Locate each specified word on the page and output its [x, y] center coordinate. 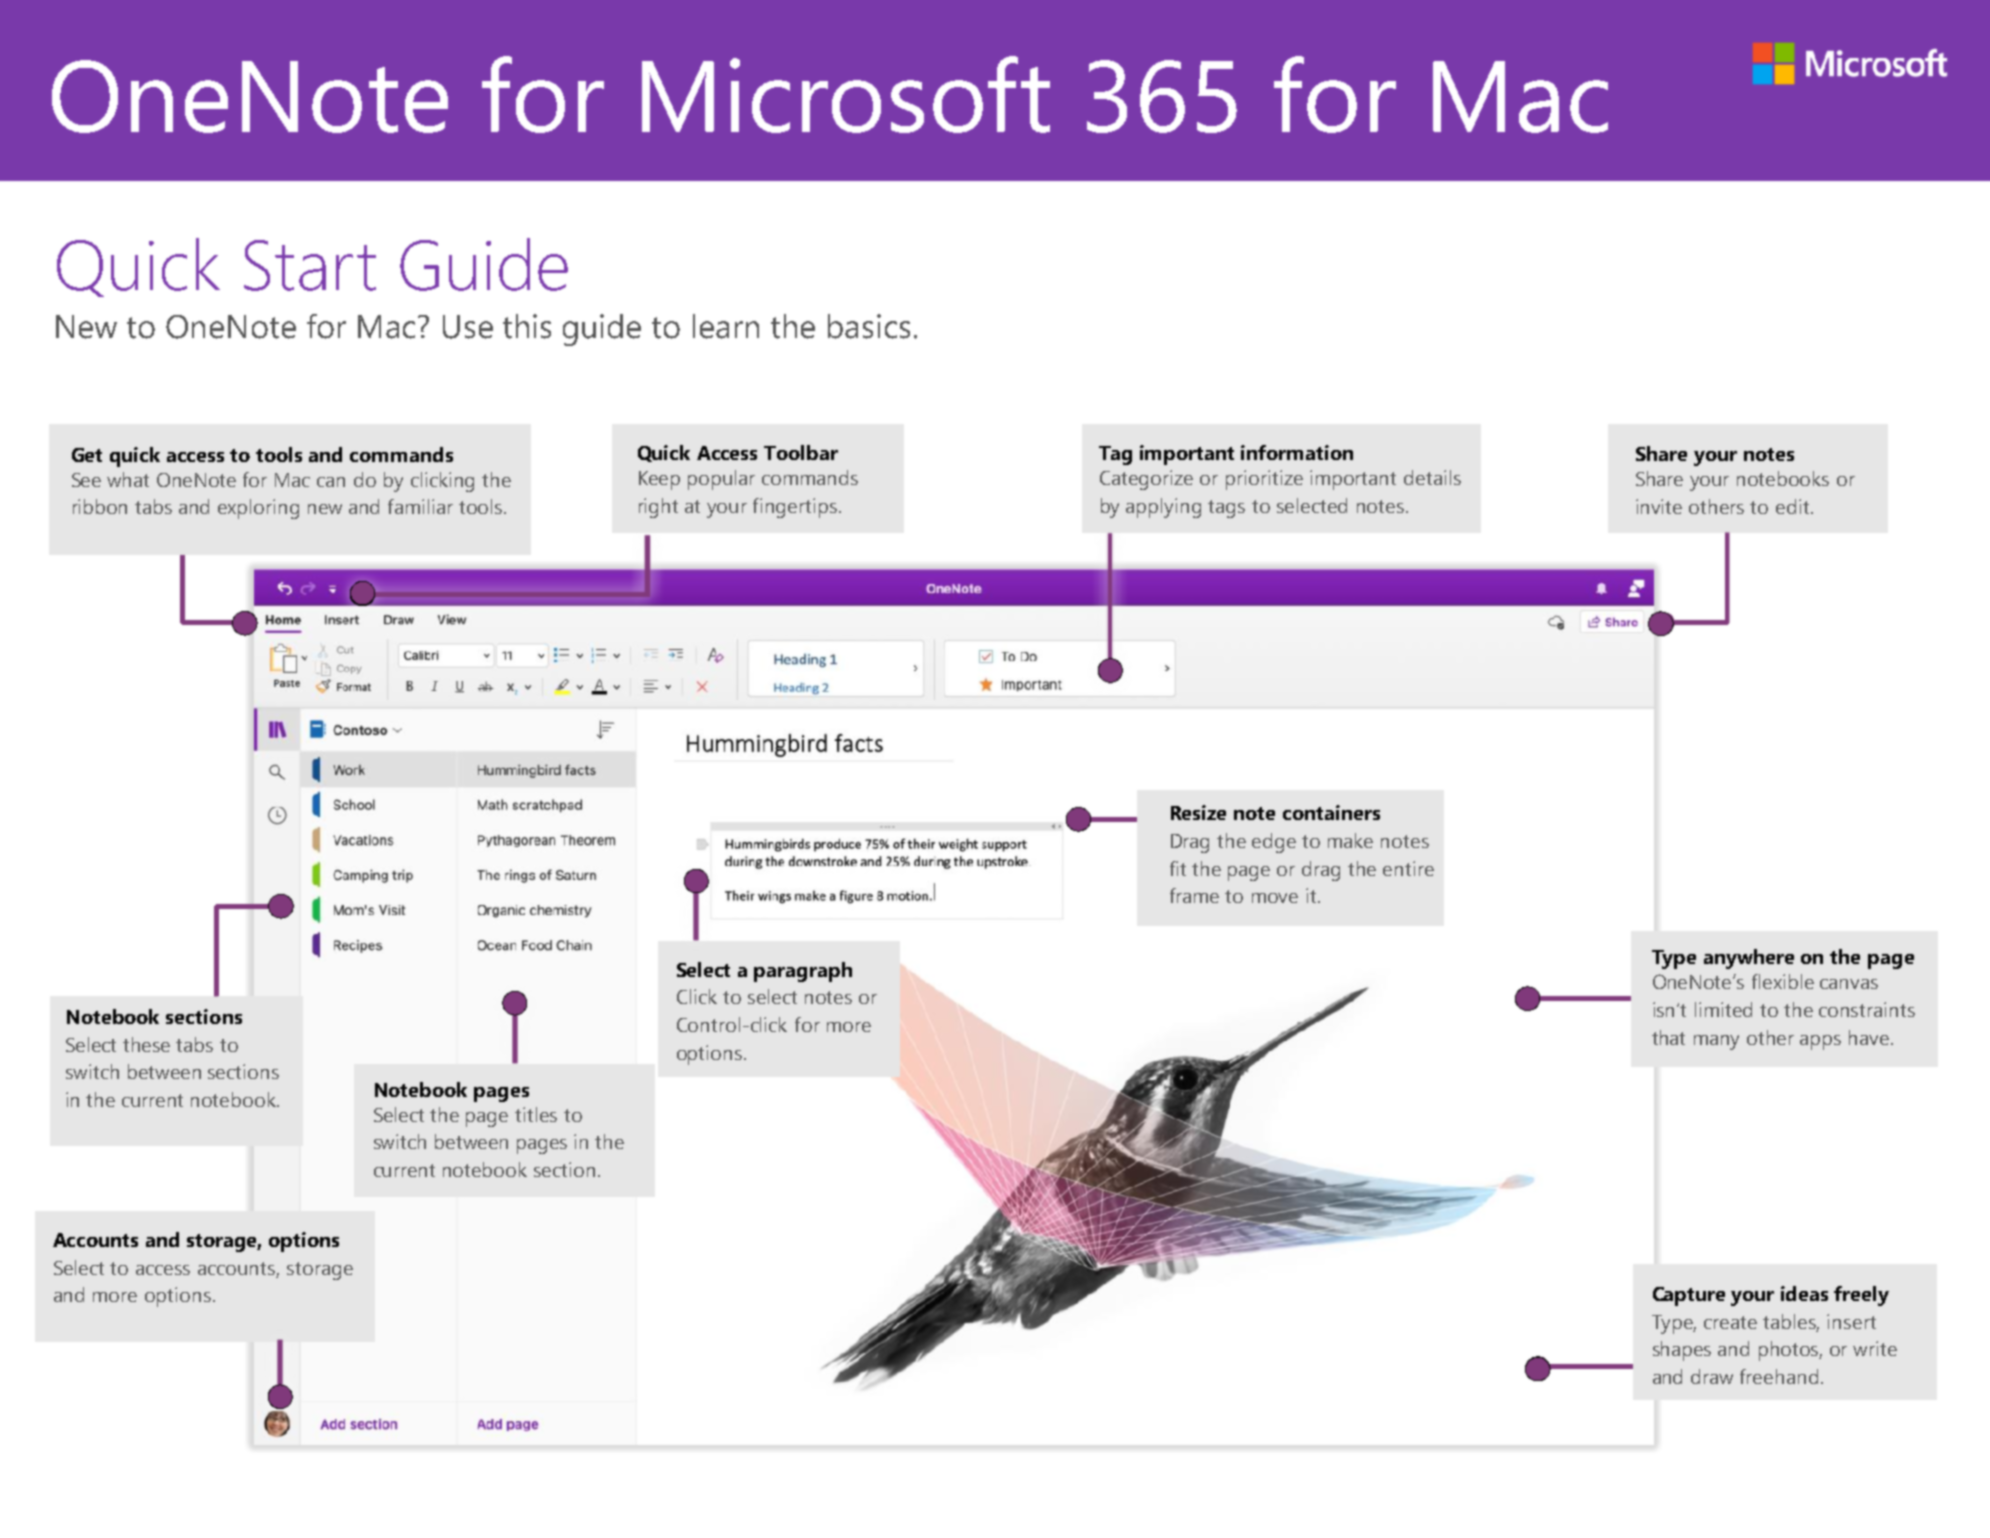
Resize [1198, 812]
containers [1331, 812]
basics [869, 326]
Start [310, 265]
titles [536, 1114]
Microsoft [846, 94]
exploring [258, 509]
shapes [1682, 1351]
